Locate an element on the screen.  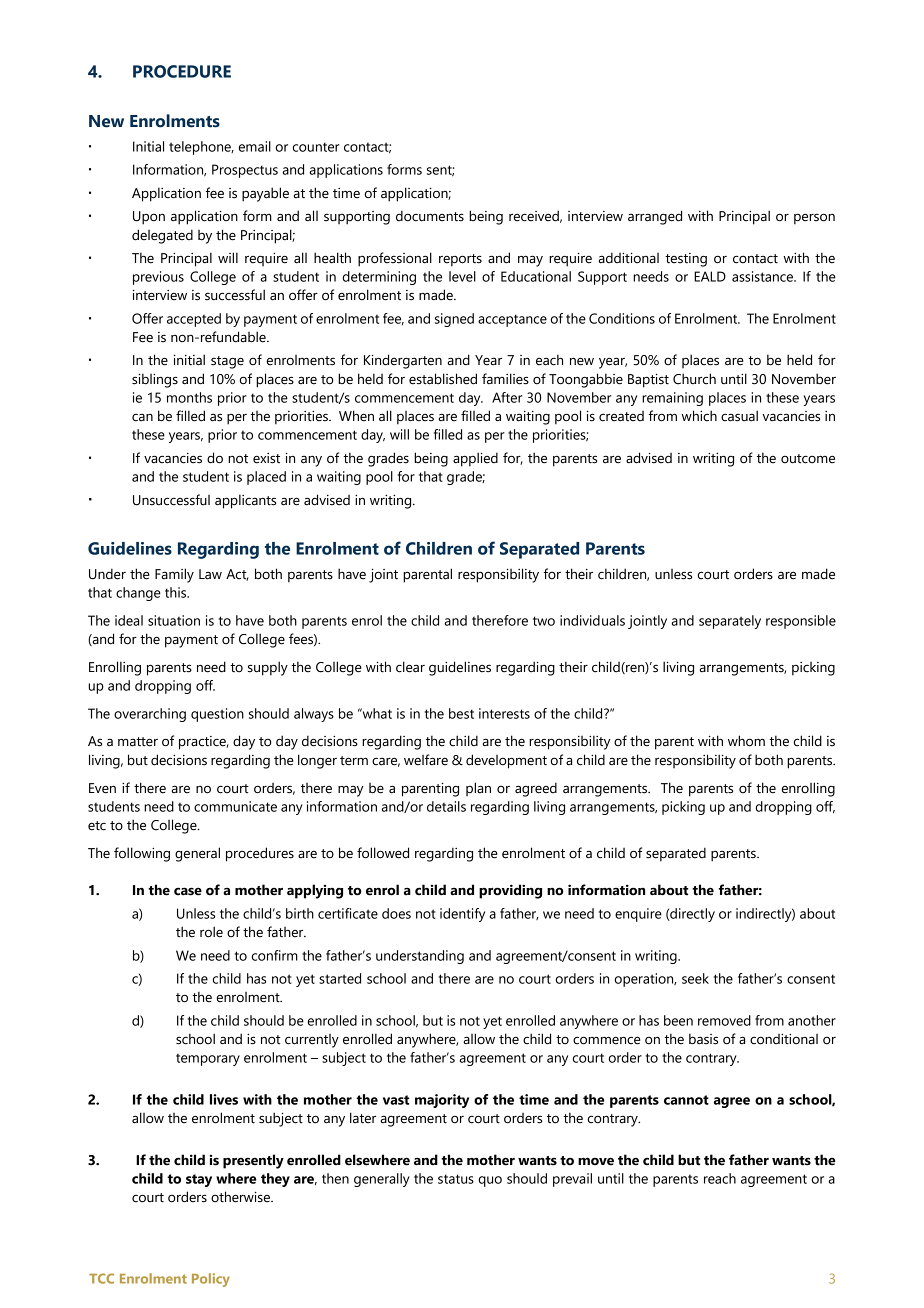
whom is located at coordinates (746, 741).
